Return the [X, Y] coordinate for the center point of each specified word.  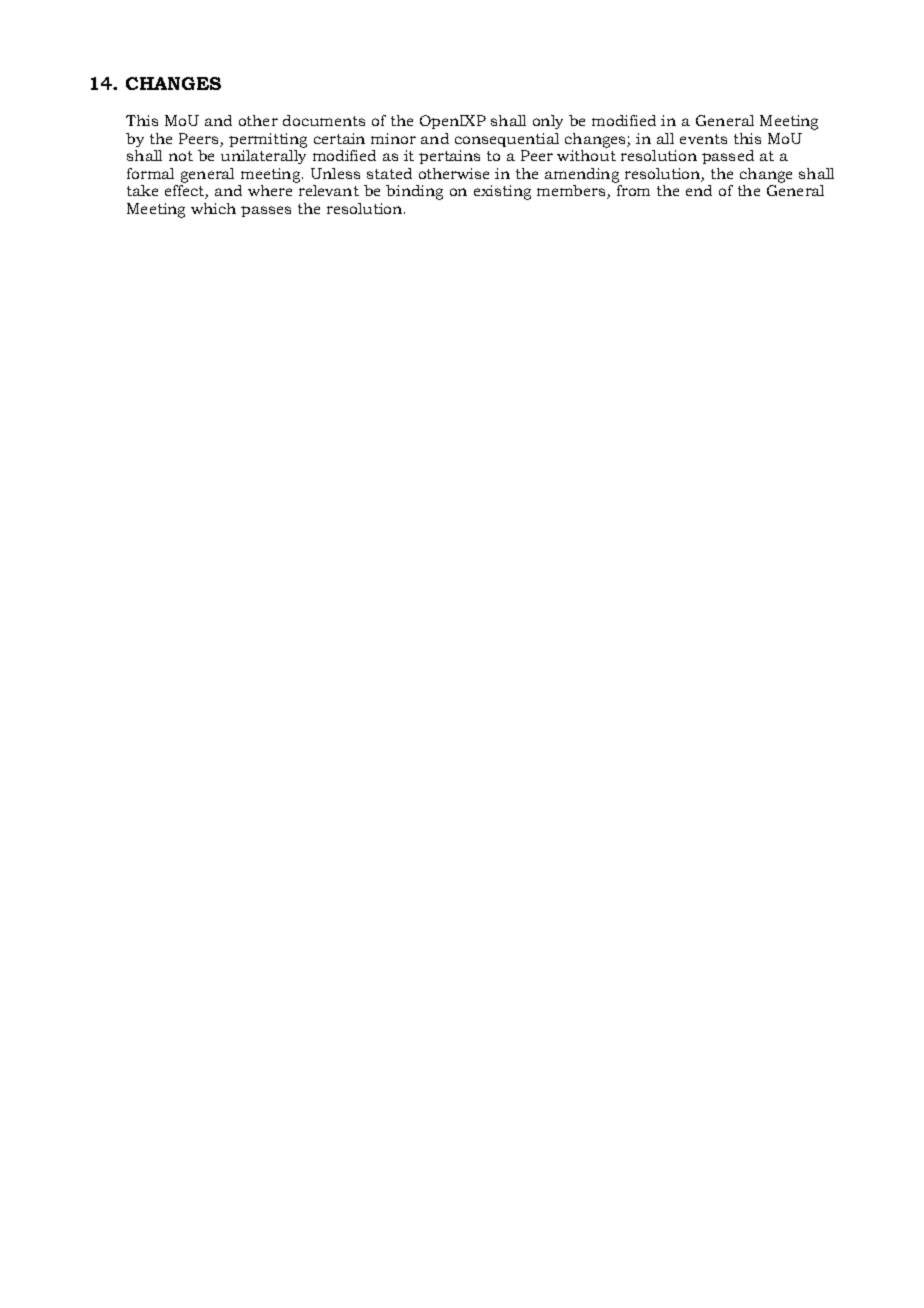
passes [266, 211]
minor [393, 138]
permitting [268, 140]
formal [150, 173]
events [703, 139]
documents [324, 120]
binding [414, 192]
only [548, 122]
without [586, 155]
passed [728, 157]
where [270, 190]
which [213, 208]
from [633, 190]
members [572, 192]
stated [389, 173]
